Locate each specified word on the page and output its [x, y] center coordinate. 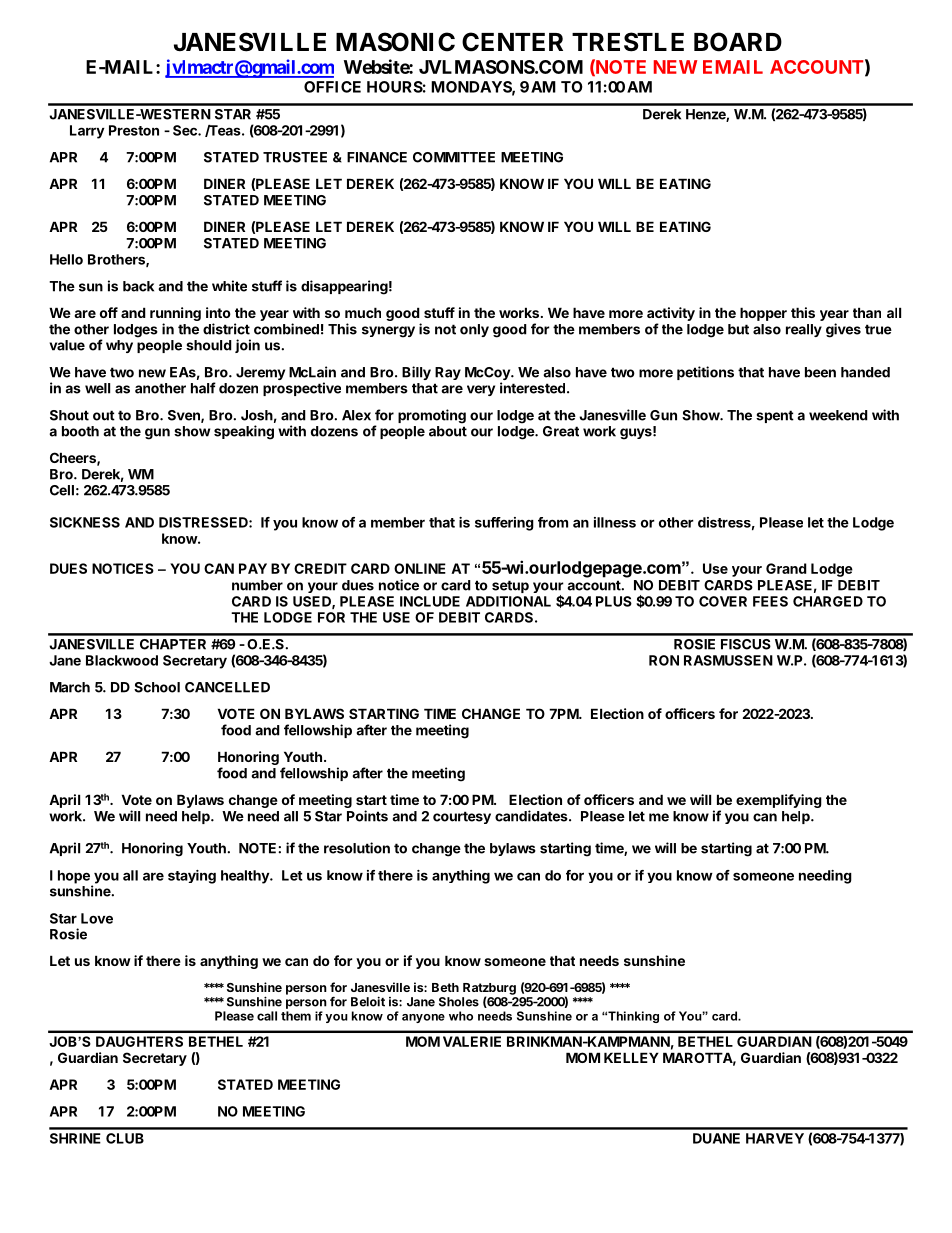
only [474, 330]
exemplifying [779, 801]
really [804, 330]
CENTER [512, 42]
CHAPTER [173, 644]
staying [192, 877]
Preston [134, 130]
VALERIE [472, 1041]
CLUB [125, 1138]
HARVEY [775, 1138]
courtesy [462, 817]
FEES [770, 601]
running [175, 314]
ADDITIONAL [508, 601]
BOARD [738, 42]
